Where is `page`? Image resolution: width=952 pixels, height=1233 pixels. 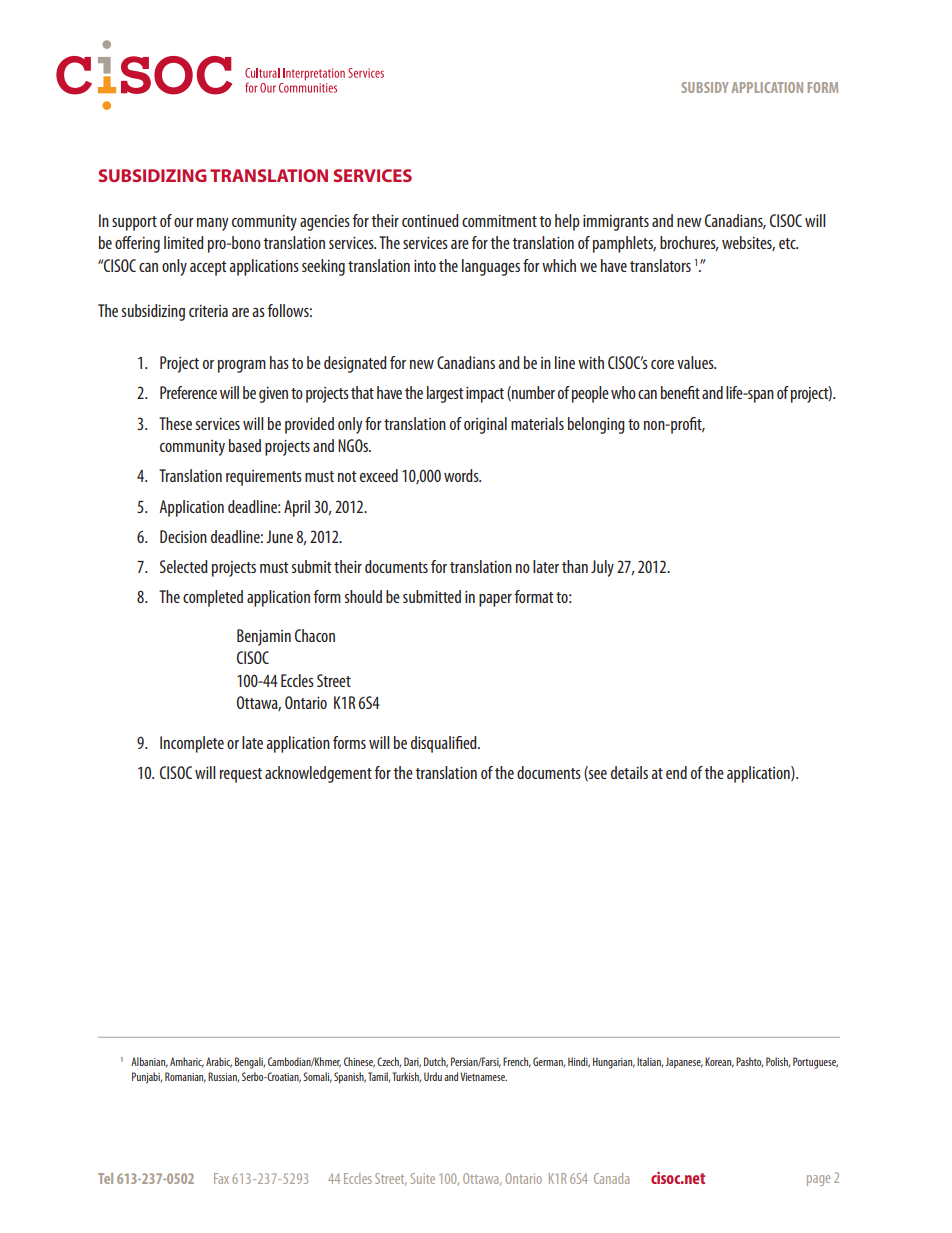 page is located at coordinates (818, 1180).
